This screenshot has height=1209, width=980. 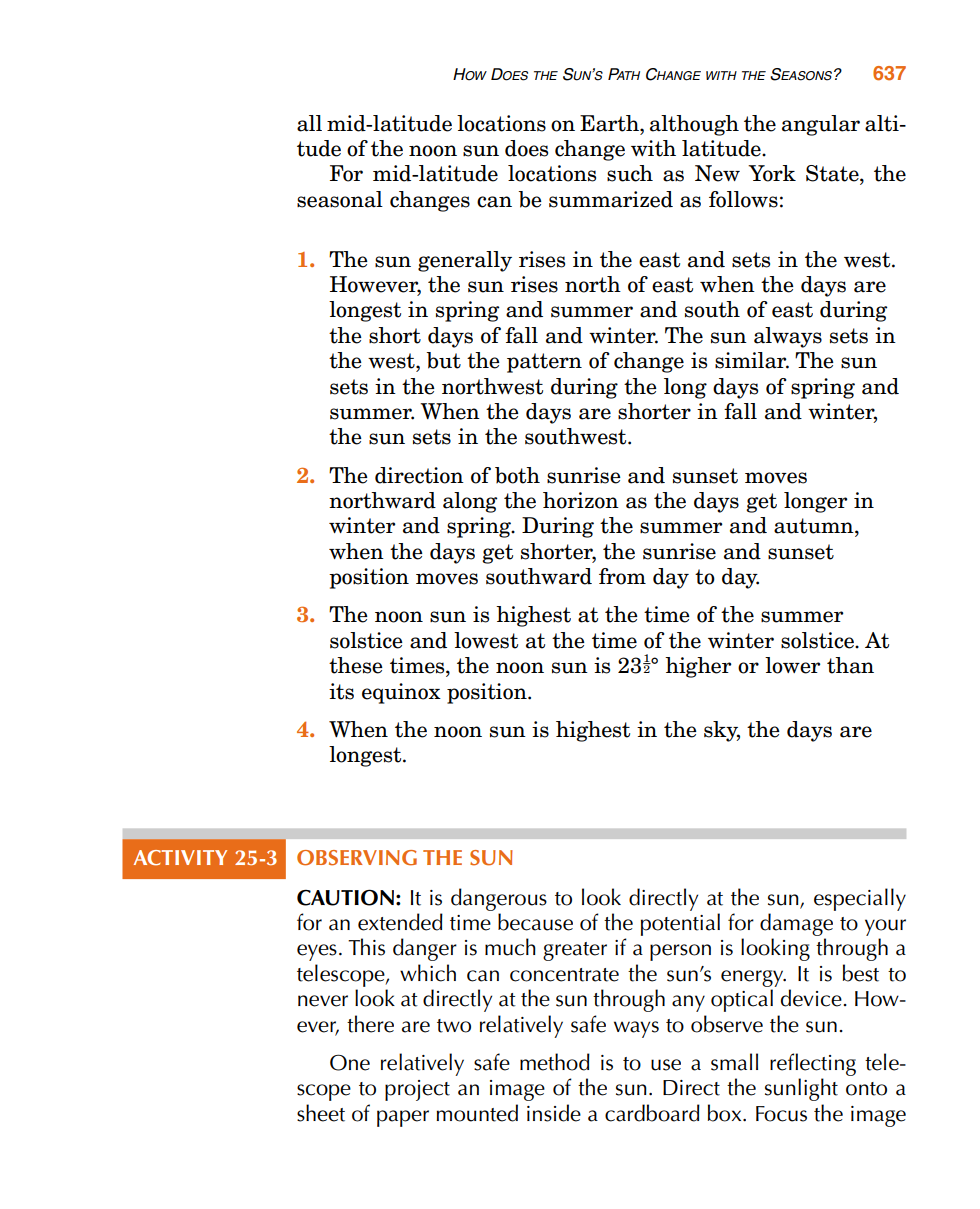 I want to click on its, so click(x=341, y=691).
